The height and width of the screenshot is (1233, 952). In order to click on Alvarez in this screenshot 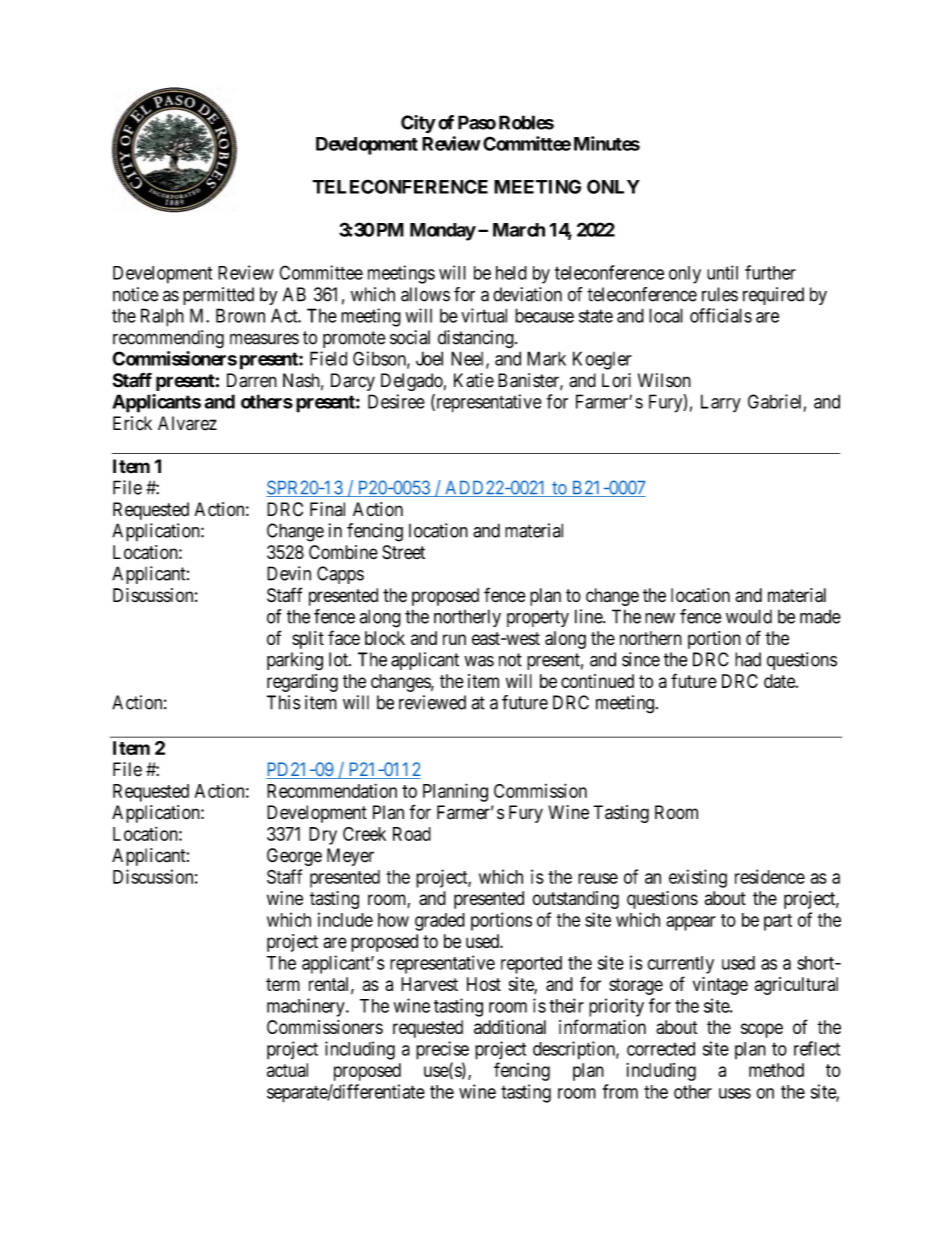, I will do `click(187, 423)`.
